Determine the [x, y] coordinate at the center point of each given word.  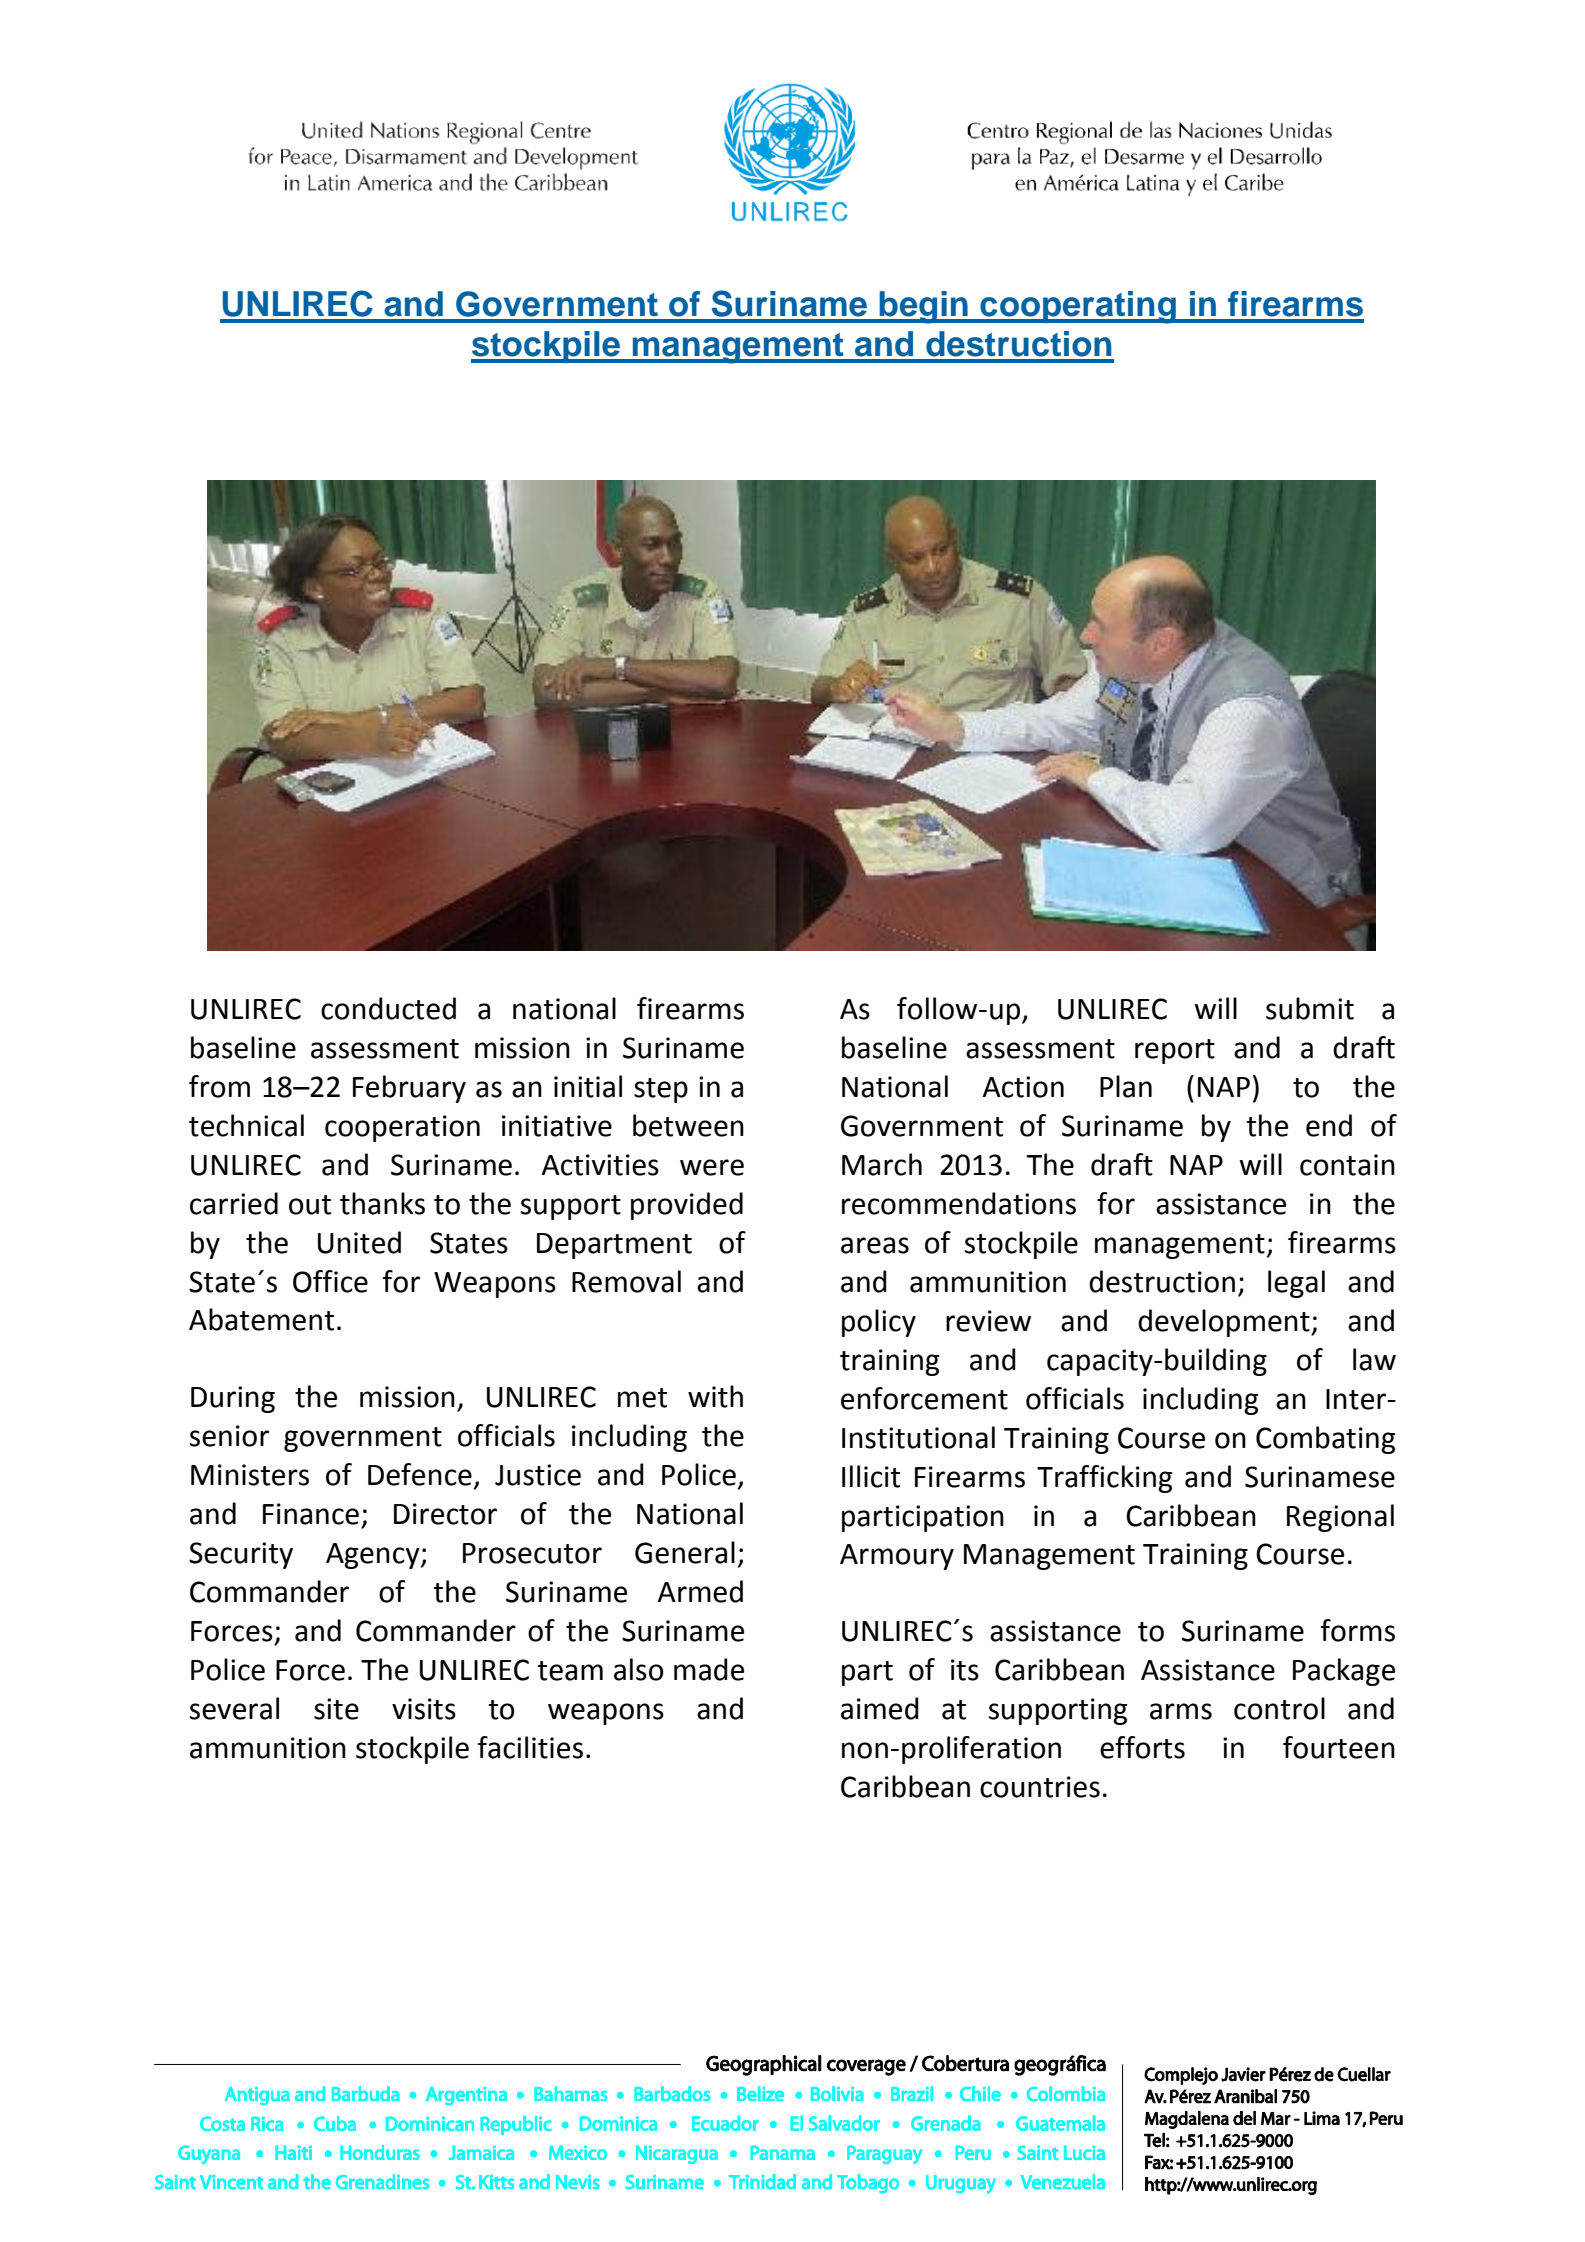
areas [875, 1245]
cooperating [1078, 307]
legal [1296, 1284]
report [1175, 1051]
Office [330, 1281]
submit [1310, 1008]
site [336, 1709]
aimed [880, 1708]
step [661, 1090]
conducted [388, 1008]
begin [924, 307]
